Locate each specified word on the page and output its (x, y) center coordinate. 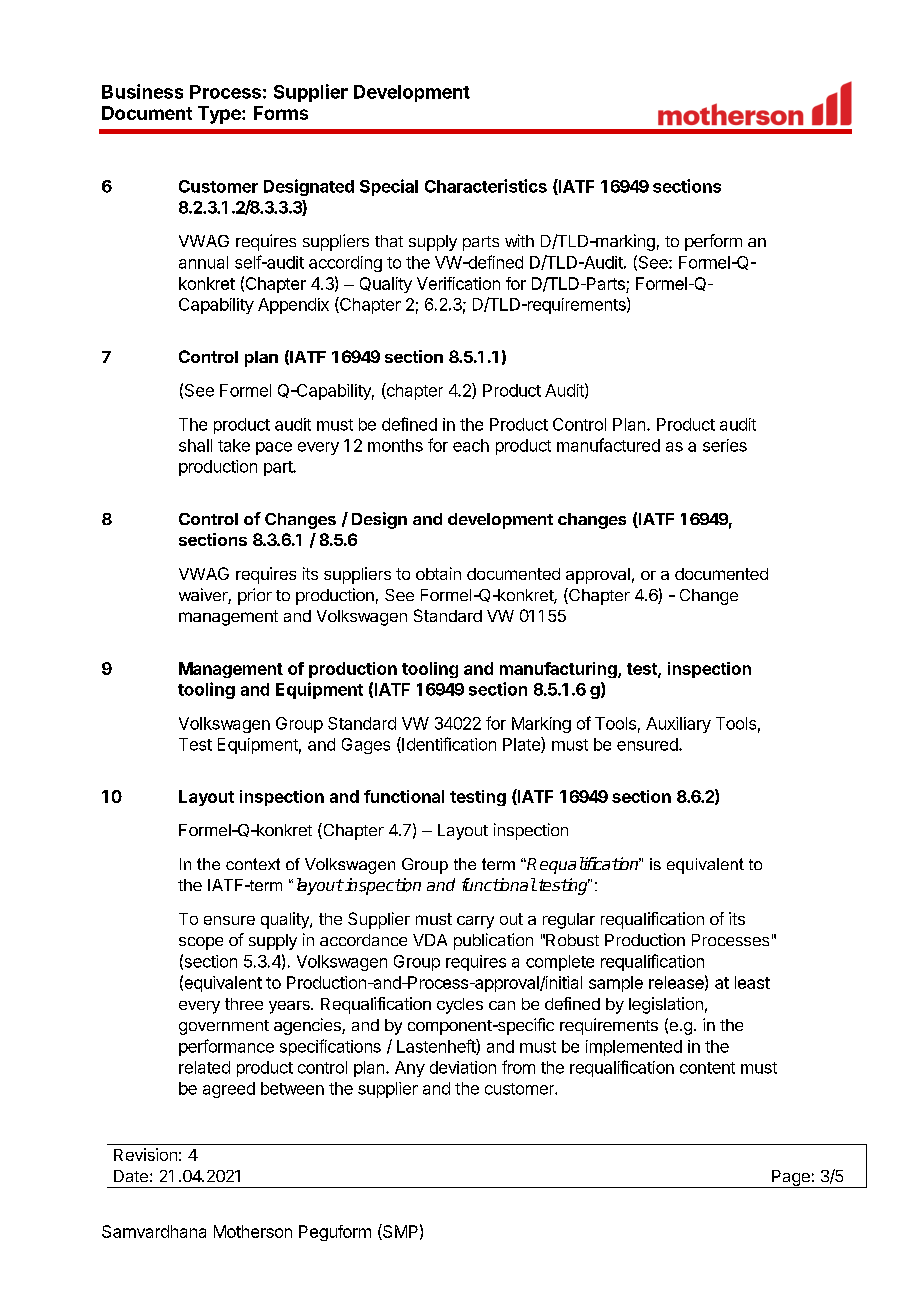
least (752, 982)
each (471, 445)
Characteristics (486, 186)
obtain (438, 573)
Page (791, 1179)
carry (475, 922)
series (725, 445)
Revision (145, 1154)
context (253, 864)
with (519, 240)
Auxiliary (678, 725)
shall (195, 445)
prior (255, 596)
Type (220, 115)
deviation (463, 1067)
